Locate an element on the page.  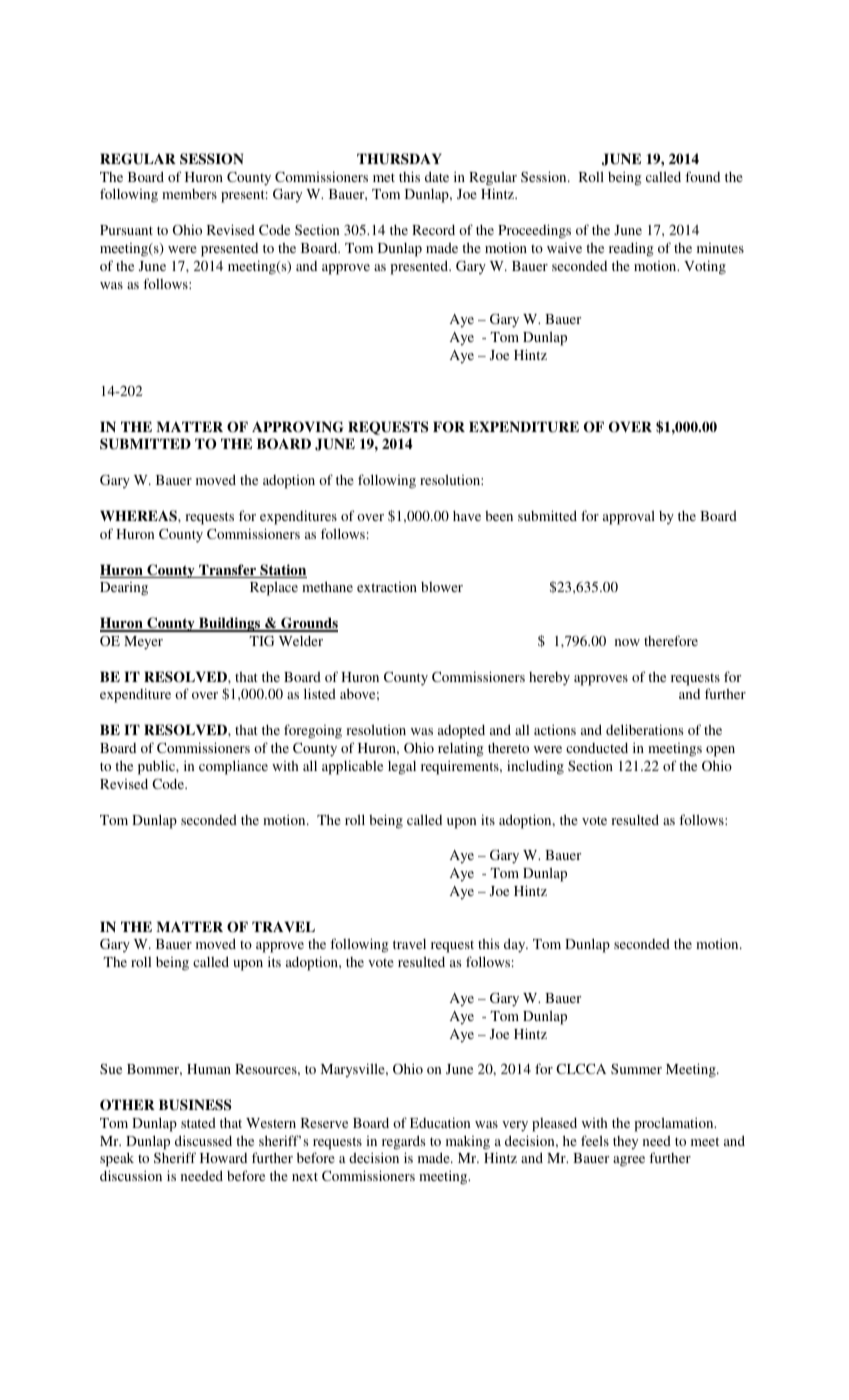
Transfer is located at coordinates (228, 571).
